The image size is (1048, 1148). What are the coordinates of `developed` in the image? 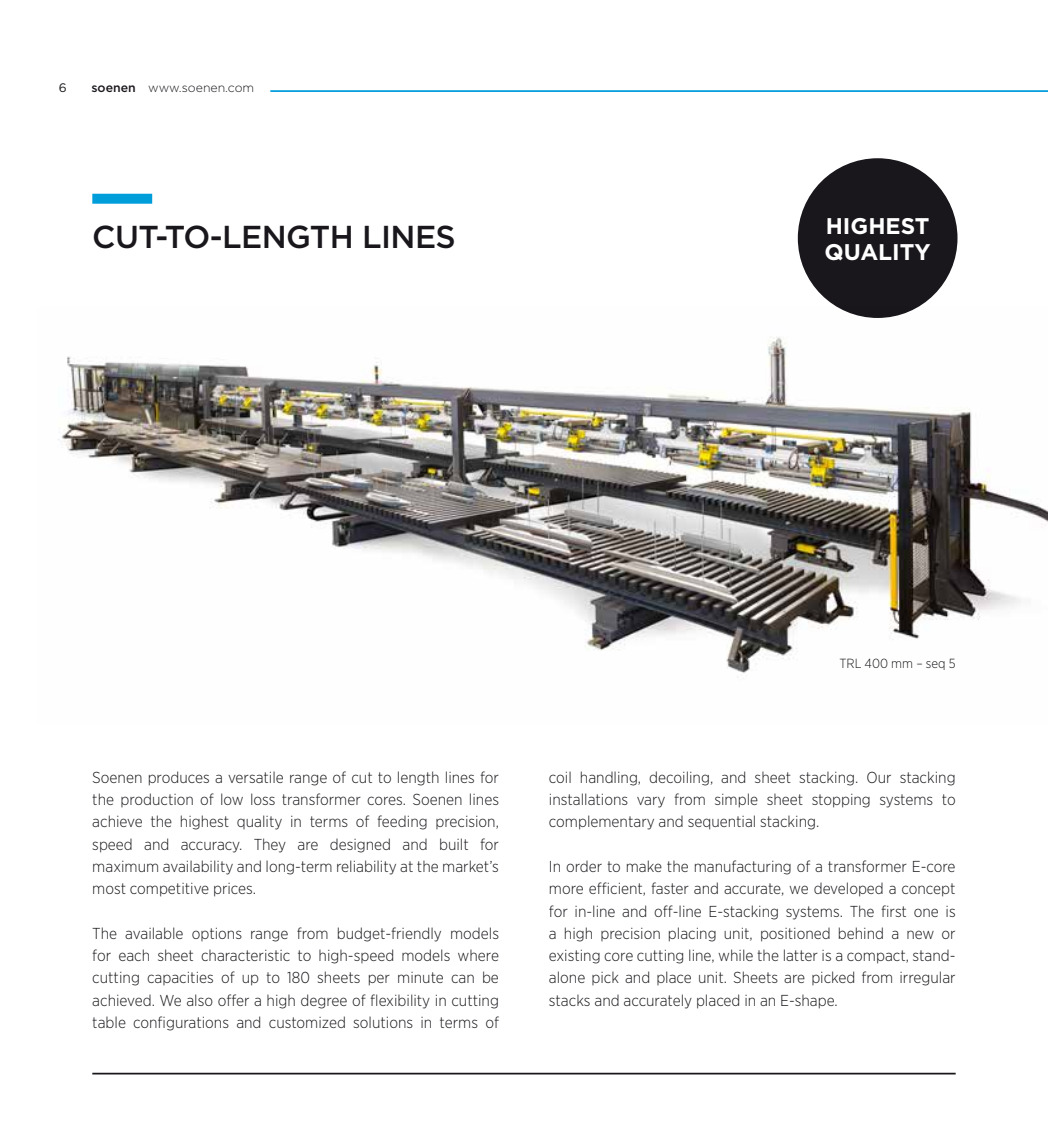 It's located at (848, 889).
